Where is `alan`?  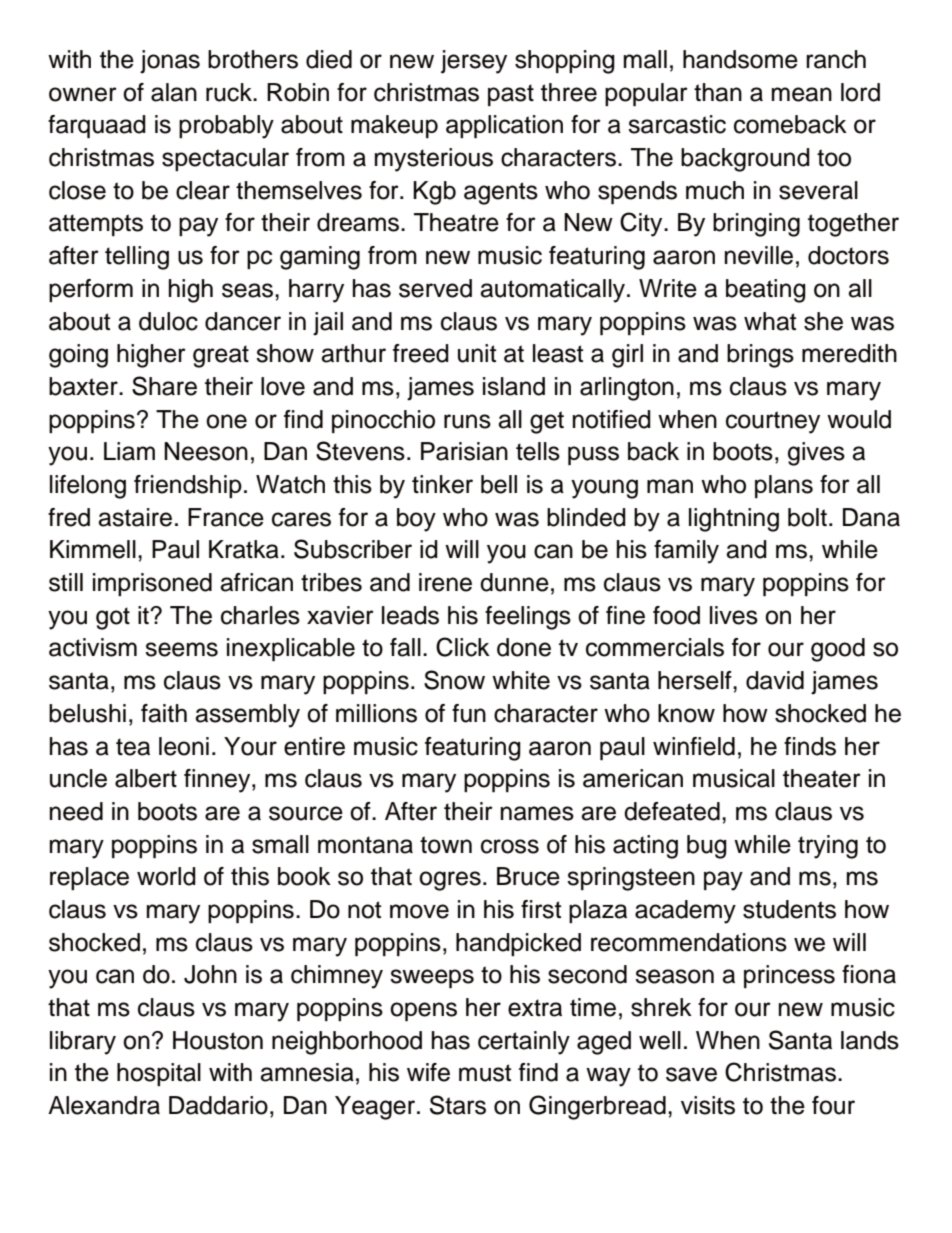
alan is located at coordinates (174, 92).
